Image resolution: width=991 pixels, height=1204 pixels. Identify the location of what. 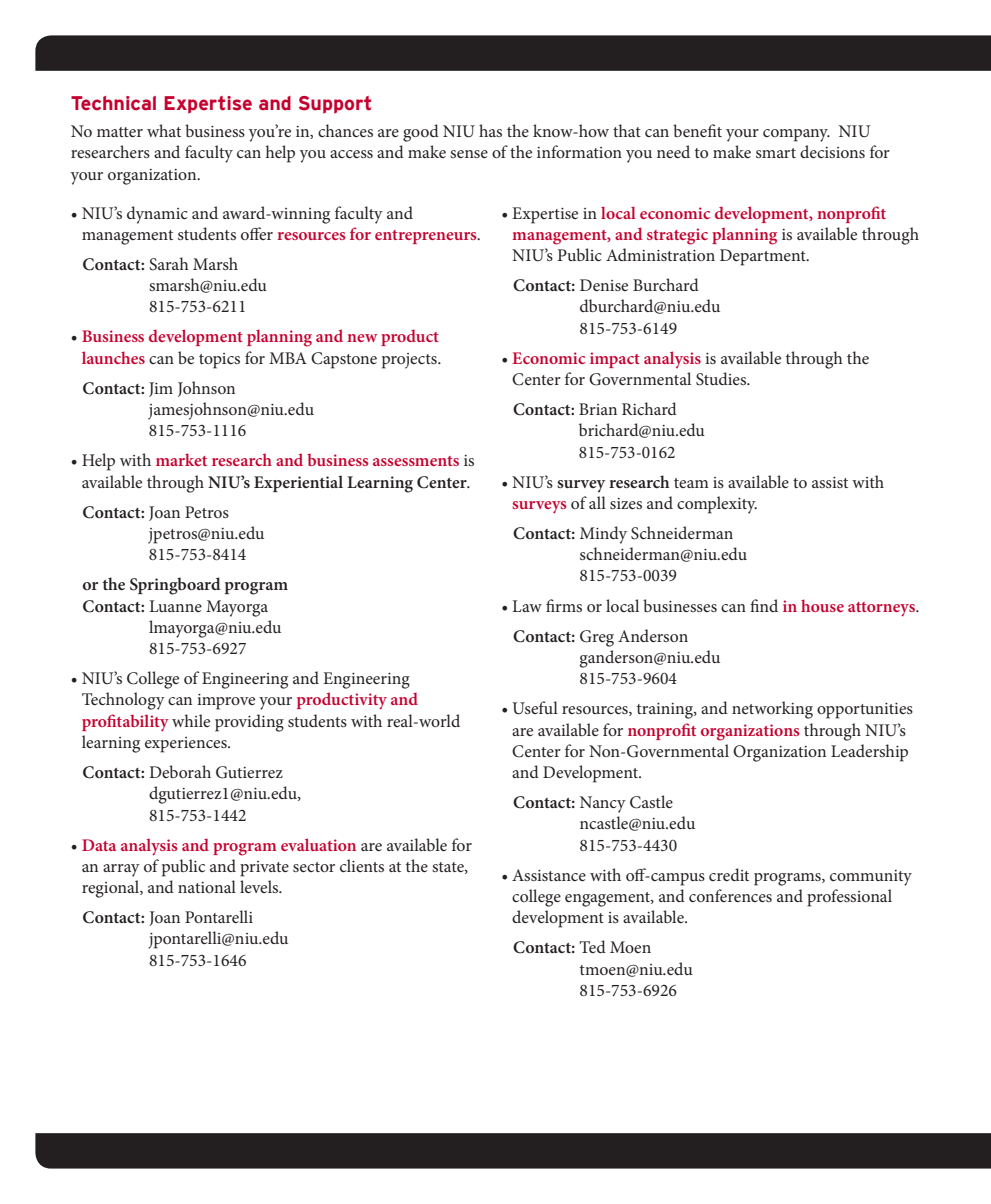
(164, 130).
